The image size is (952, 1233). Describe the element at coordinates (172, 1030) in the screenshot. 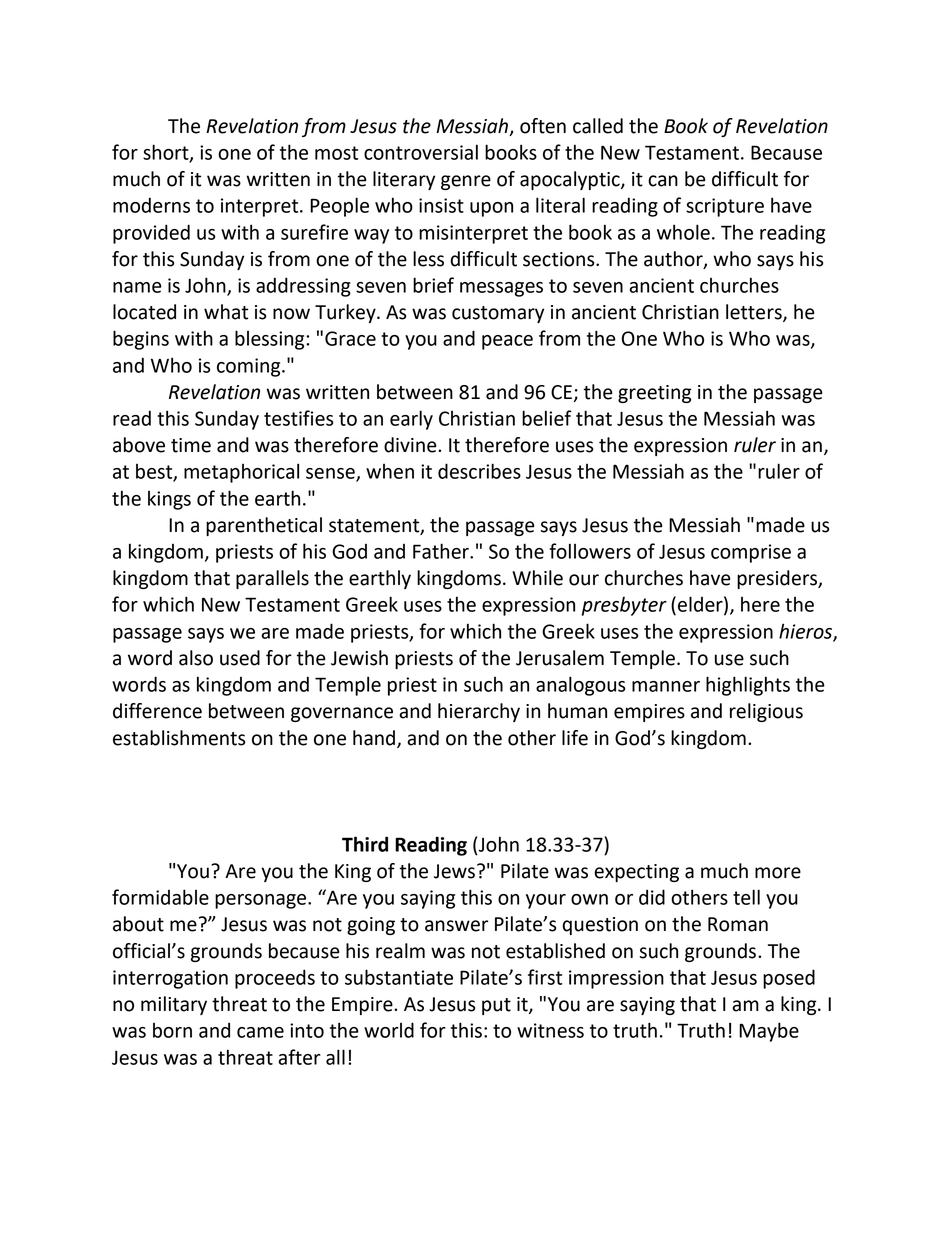

I see `born` at that location.
